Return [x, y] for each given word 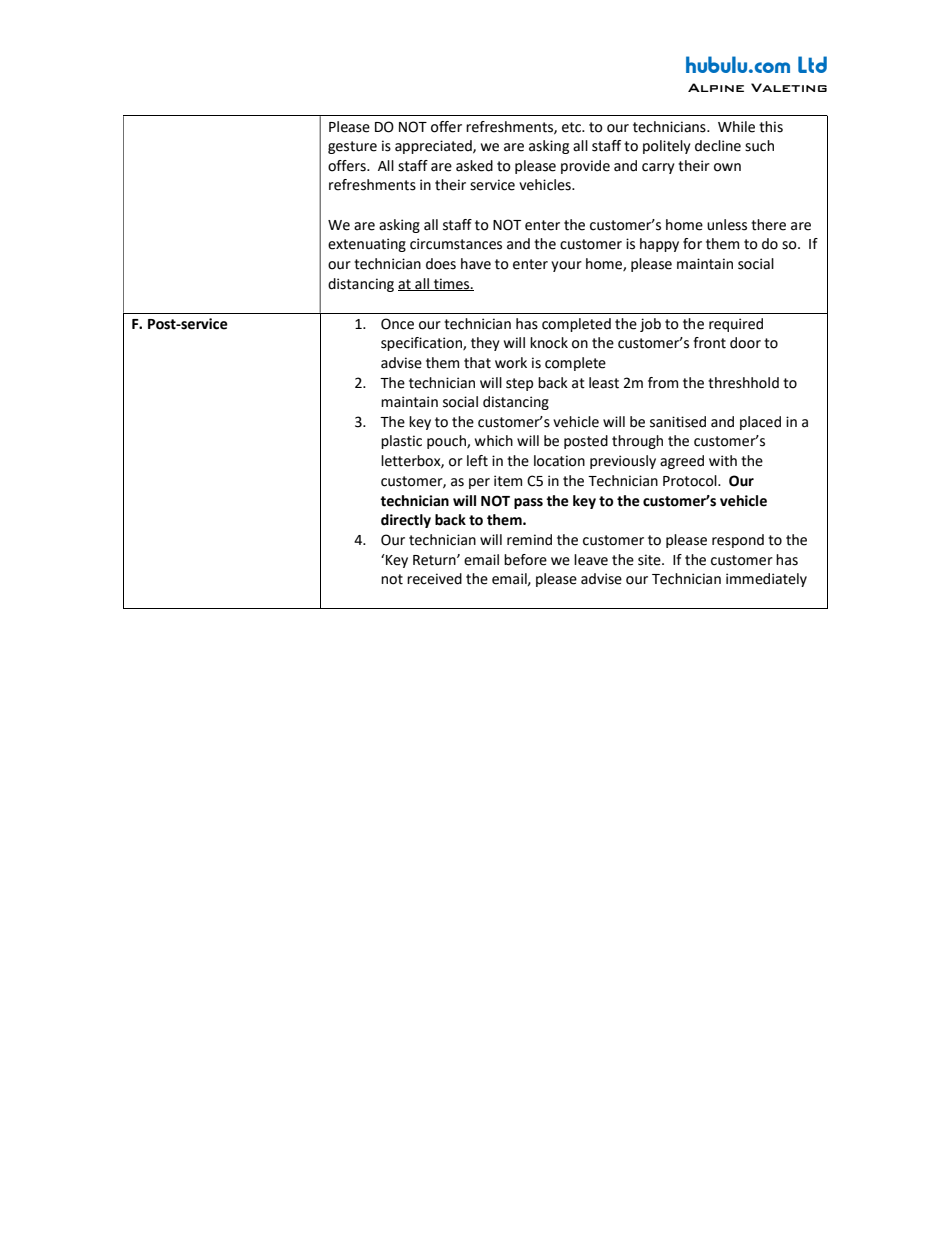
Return [435, 560]
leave [591, 560]
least [604, 383]
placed [760, 423]
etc [573, 127]
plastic [401, 442]
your [566, 266]
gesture [352, 147]
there [768, 225]
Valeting [789, 87]
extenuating [367, 245]
